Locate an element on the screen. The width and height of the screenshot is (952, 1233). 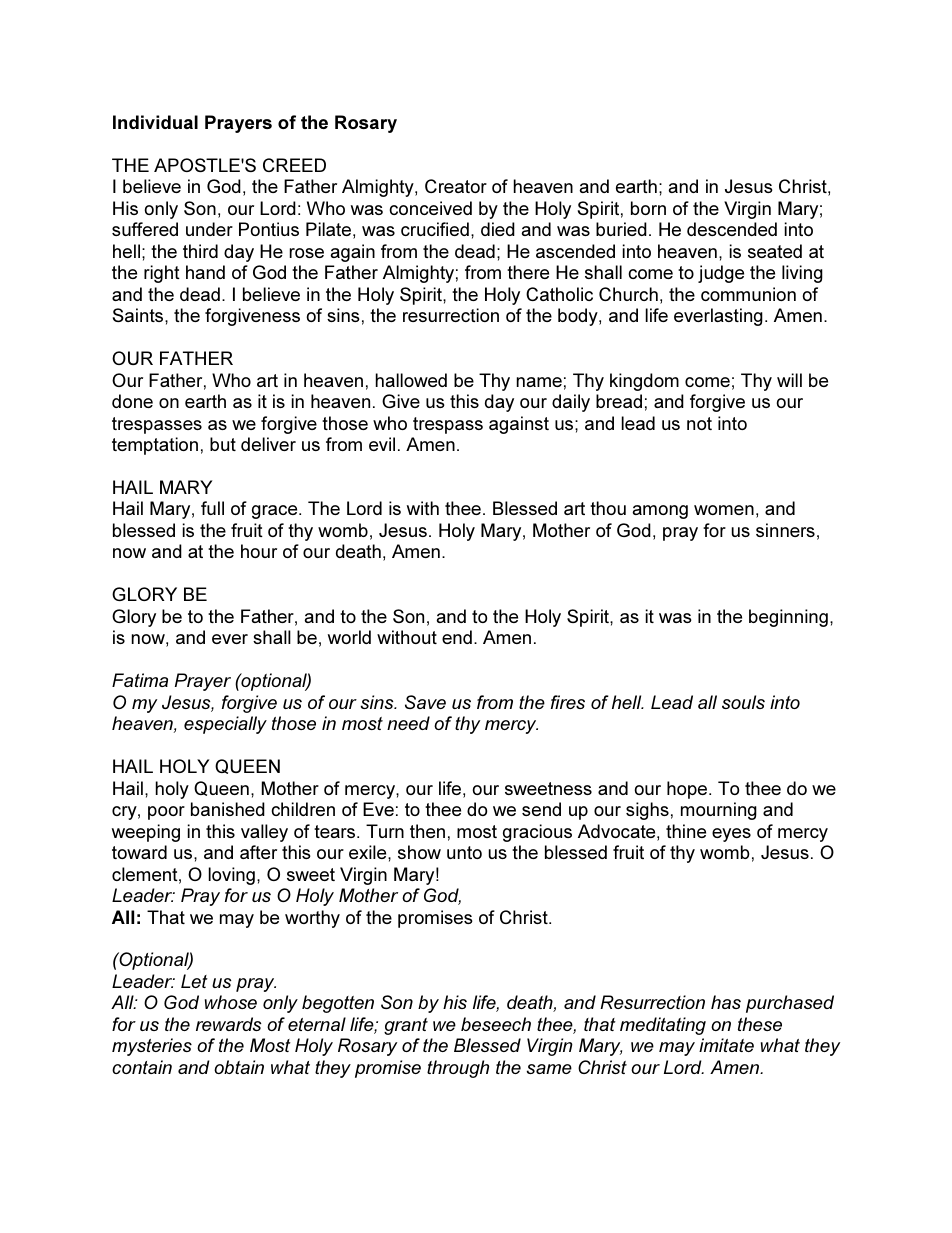
born is located at coordinates (648, 208).
